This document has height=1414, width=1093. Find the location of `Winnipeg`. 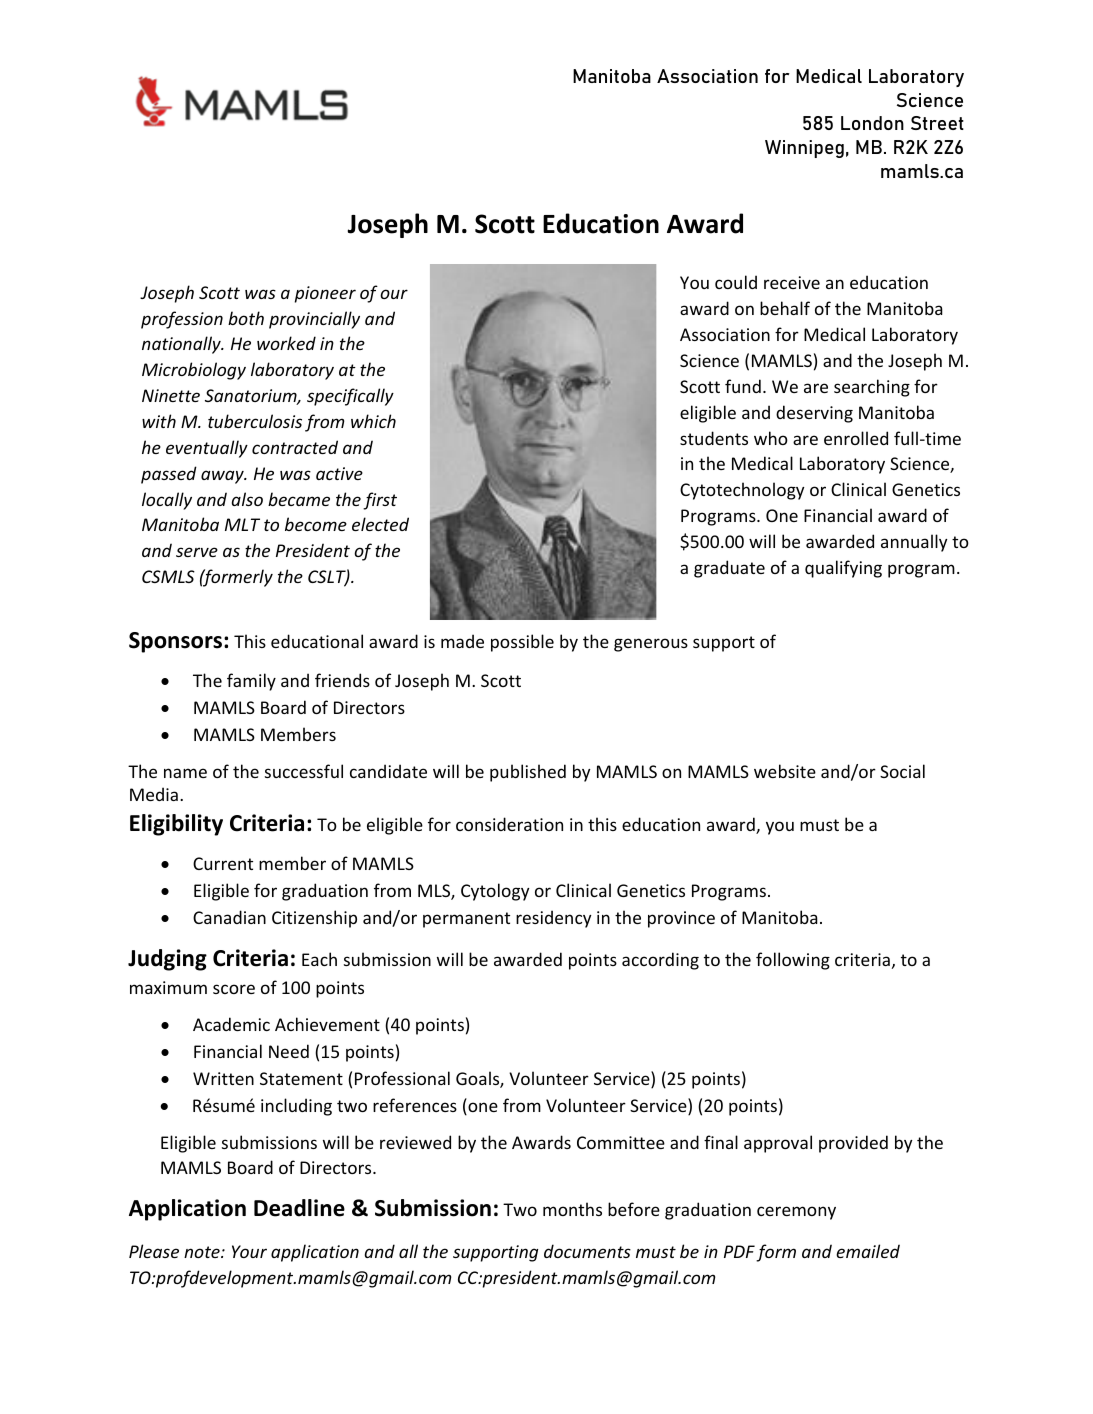

Winnipeg is located at coordinates (804, 149).
